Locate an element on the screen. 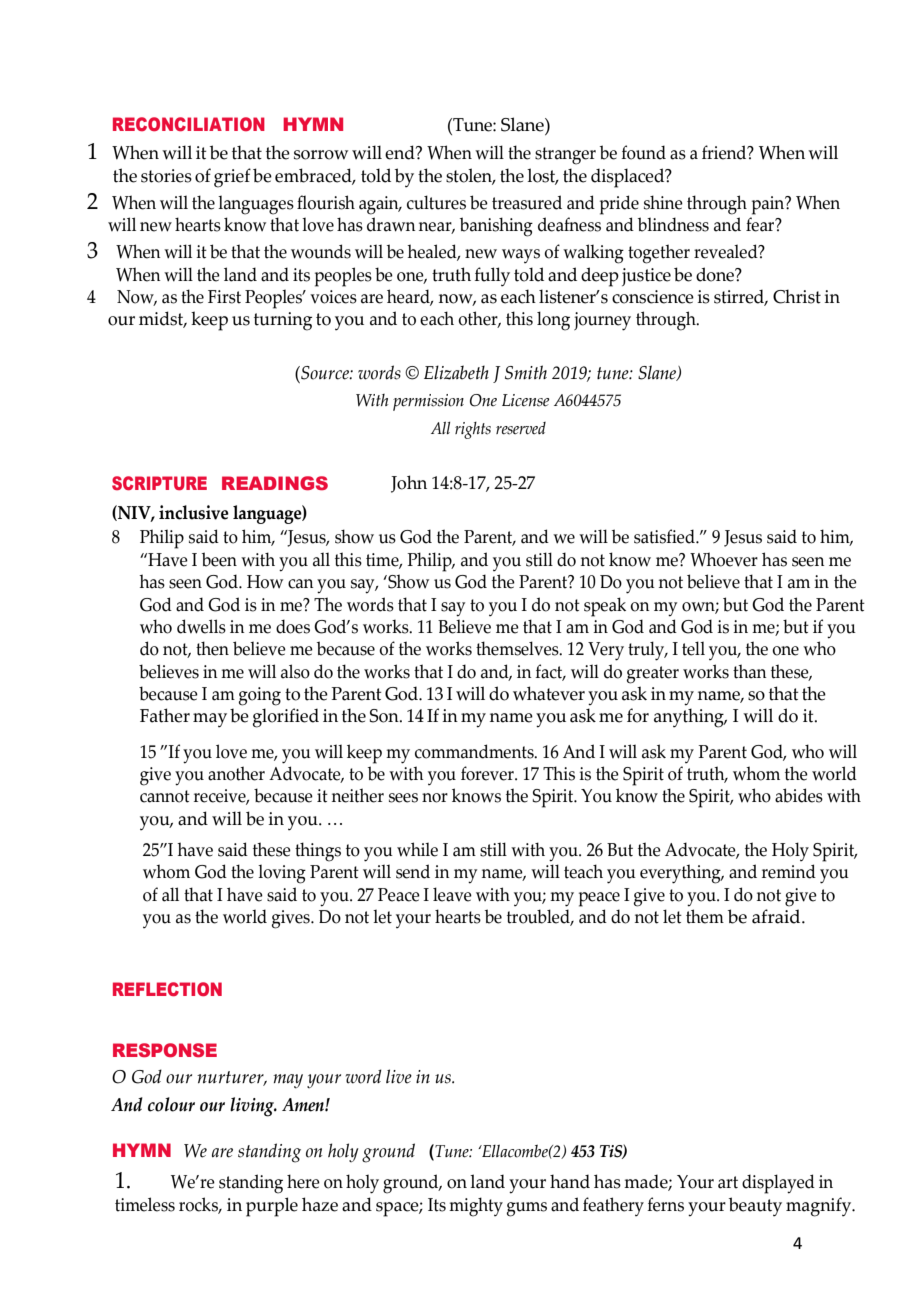 The height and width of the screenshot is (1309, 924). purple is located at coordinates (272, 1207).
